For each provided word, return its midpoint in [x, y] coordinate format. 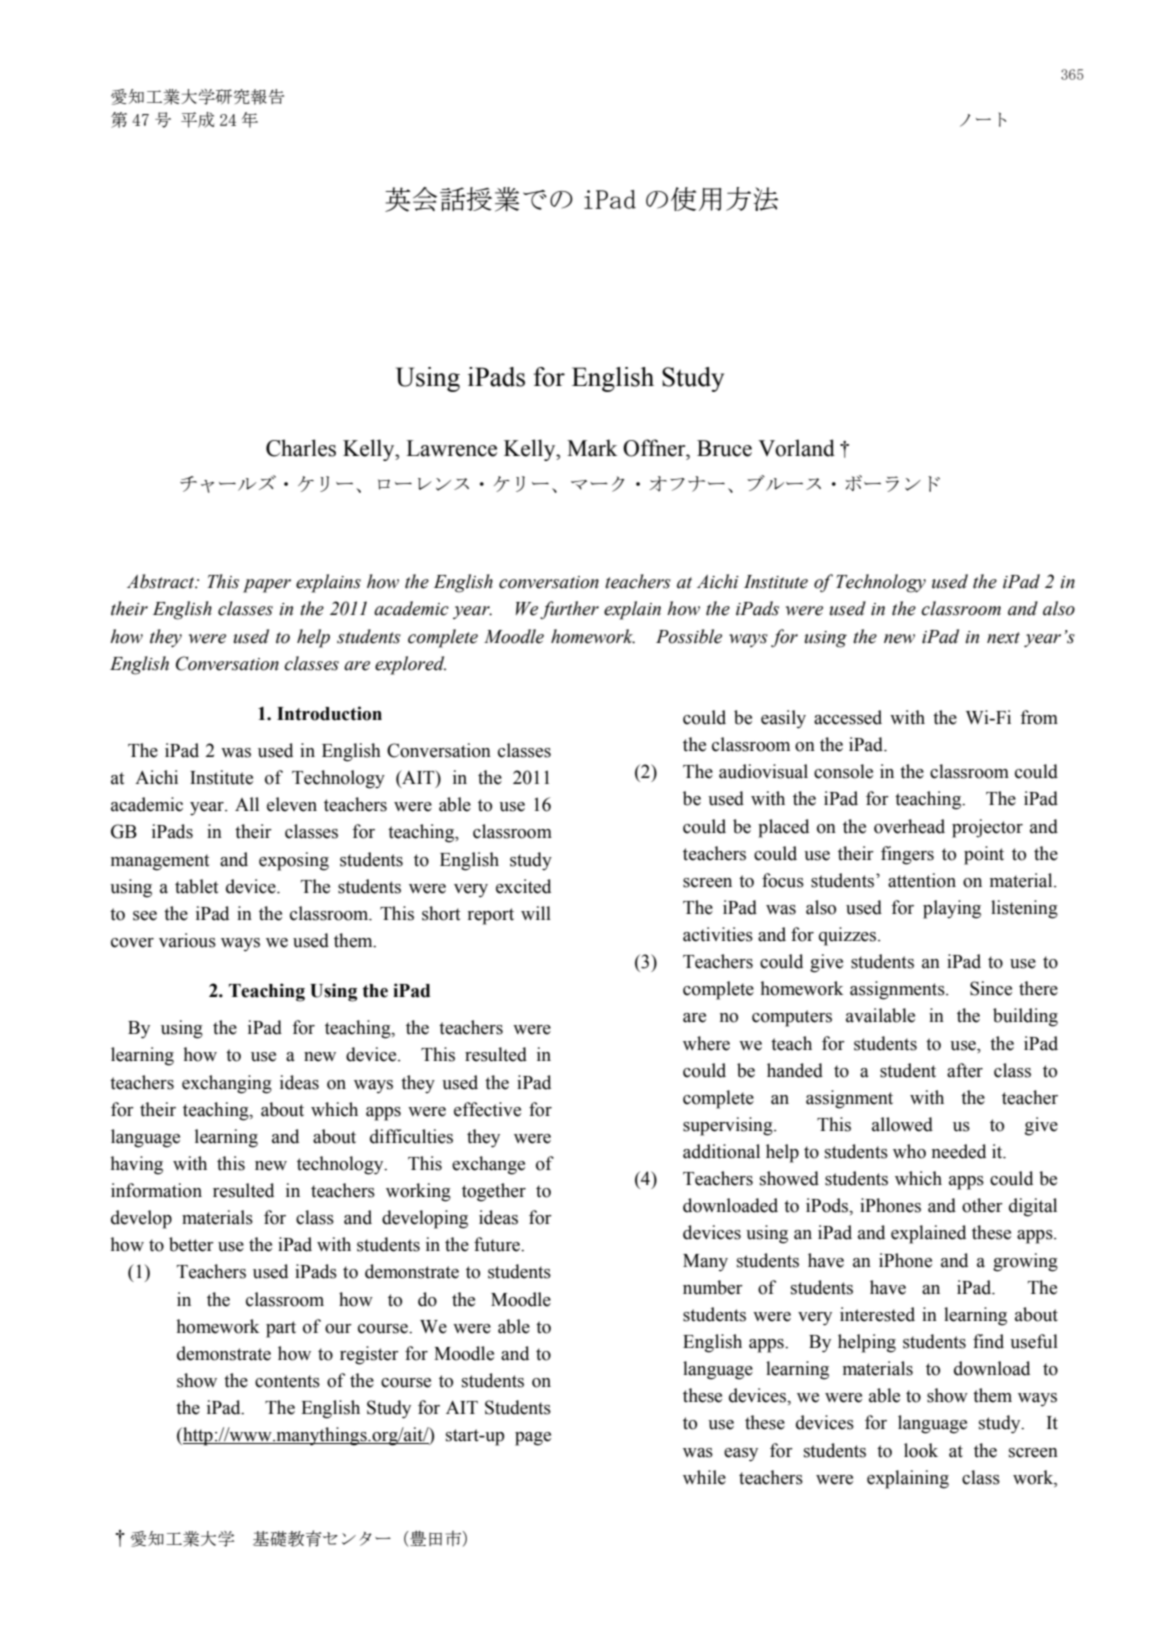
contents [287, 1381]
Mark [592, 448]
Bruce [724, 448]
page [533, 1439]
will [536, 913]
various [187, 940]
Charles [301, 448]
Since [991, 988]
